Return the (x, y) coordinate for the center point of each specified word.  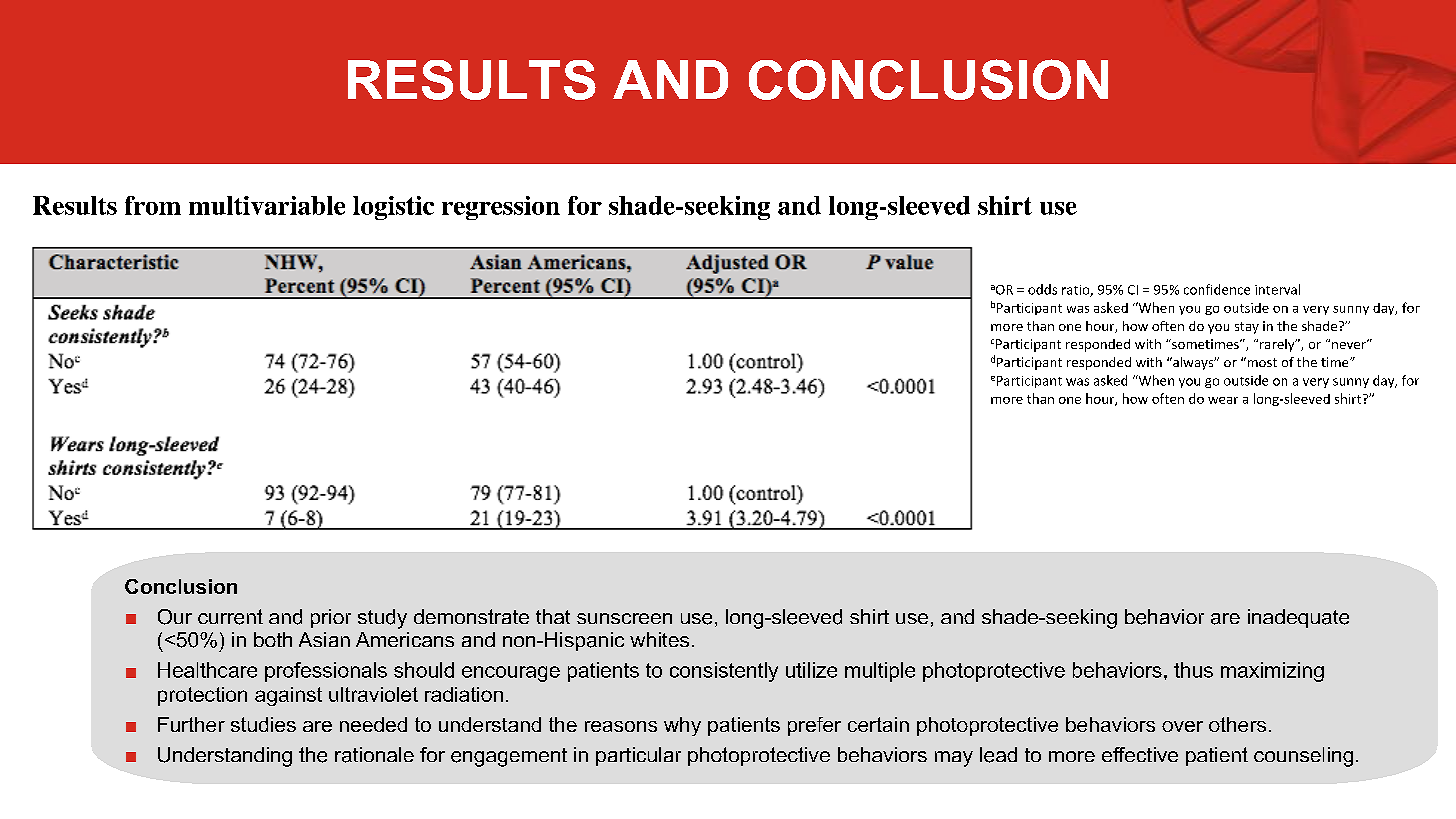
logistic (393, 208)
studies (263, 724)
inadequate (1298, 618)
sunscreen (624, 618)
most (1261, 362)
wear (1223, 400)
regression (501, 208)
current (230, 617)
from (153, 205)
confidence (1217, 289)
